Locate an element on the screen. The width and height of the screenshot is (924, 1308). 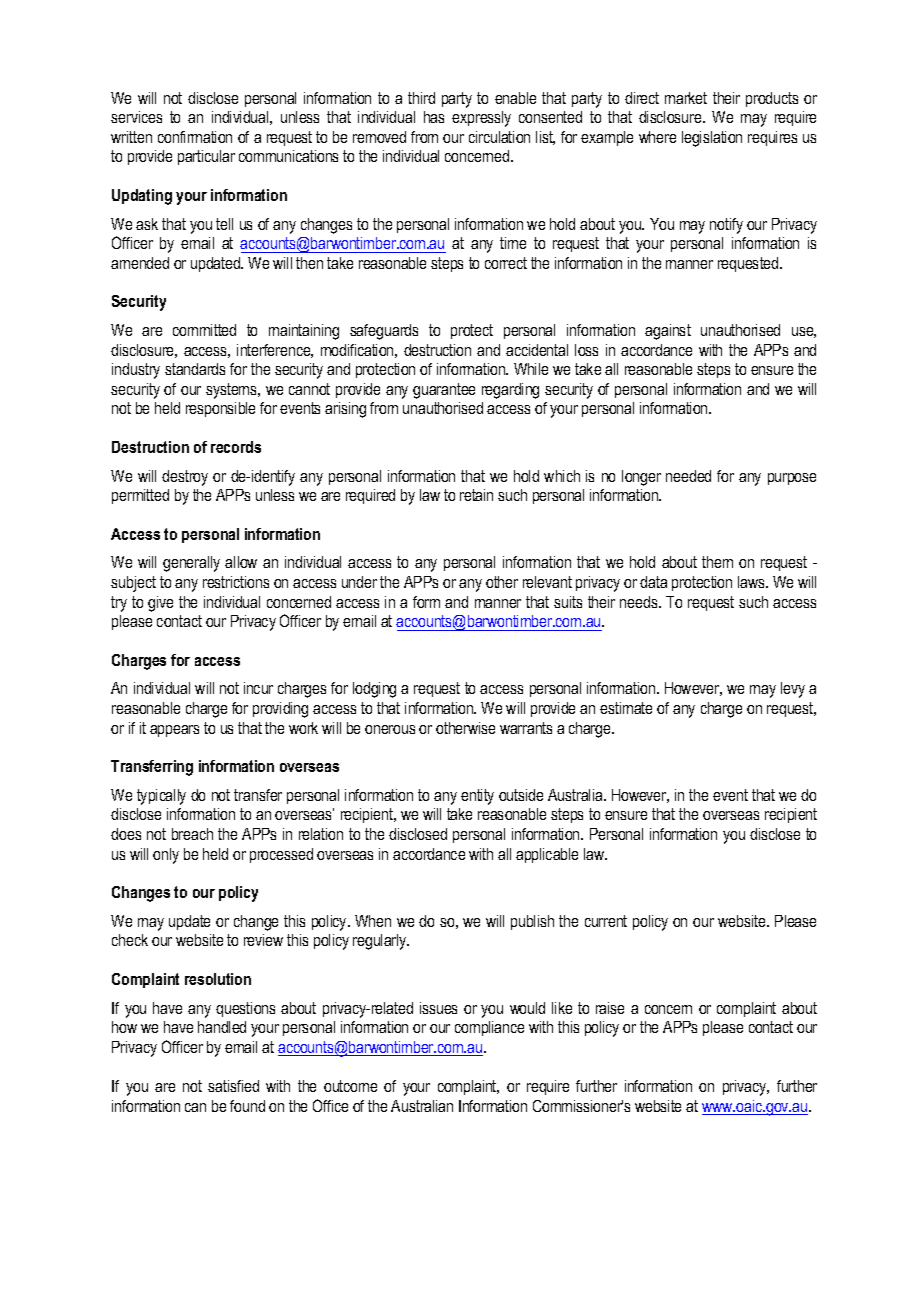
current is located at coordinates (606, 921).
